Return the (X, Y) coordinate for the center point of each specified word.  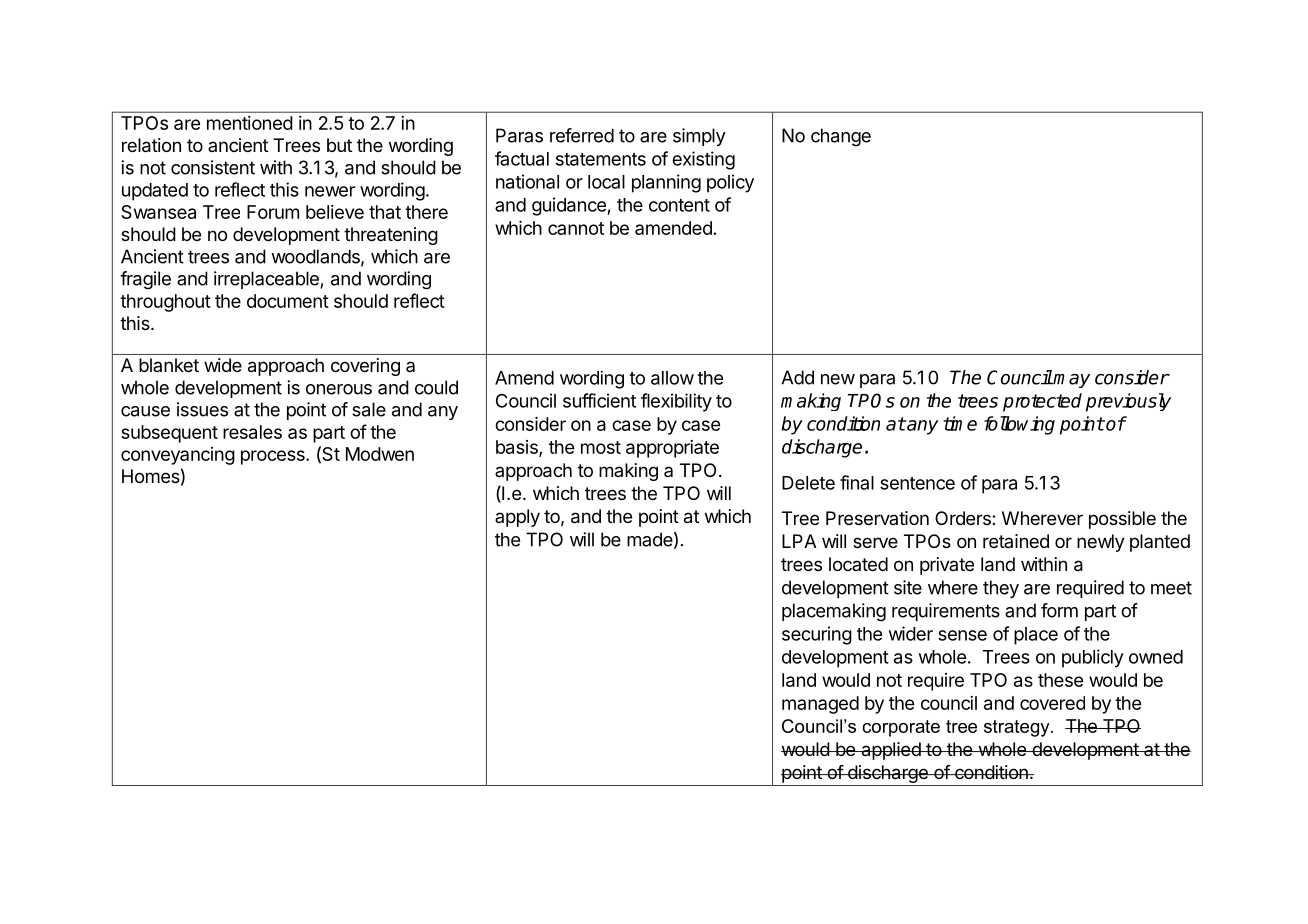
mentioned (250, 123)
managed (820, 705)
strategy (1018, 728)
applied (890, 751)
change (841, 137)
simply (699, 137)
